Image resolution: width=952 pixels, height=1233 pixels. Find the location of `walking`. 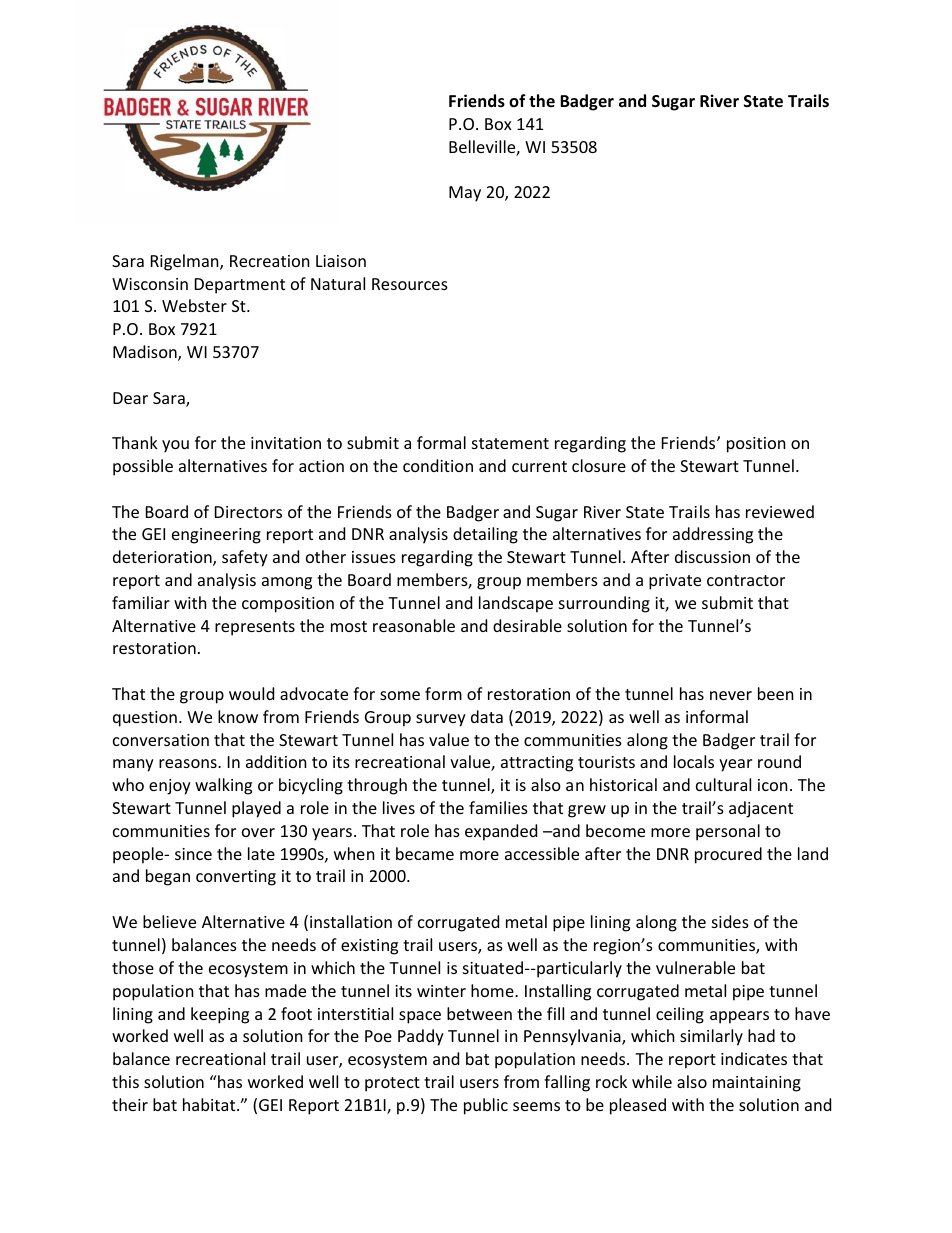

walking is located at coordinates (223, 786).
